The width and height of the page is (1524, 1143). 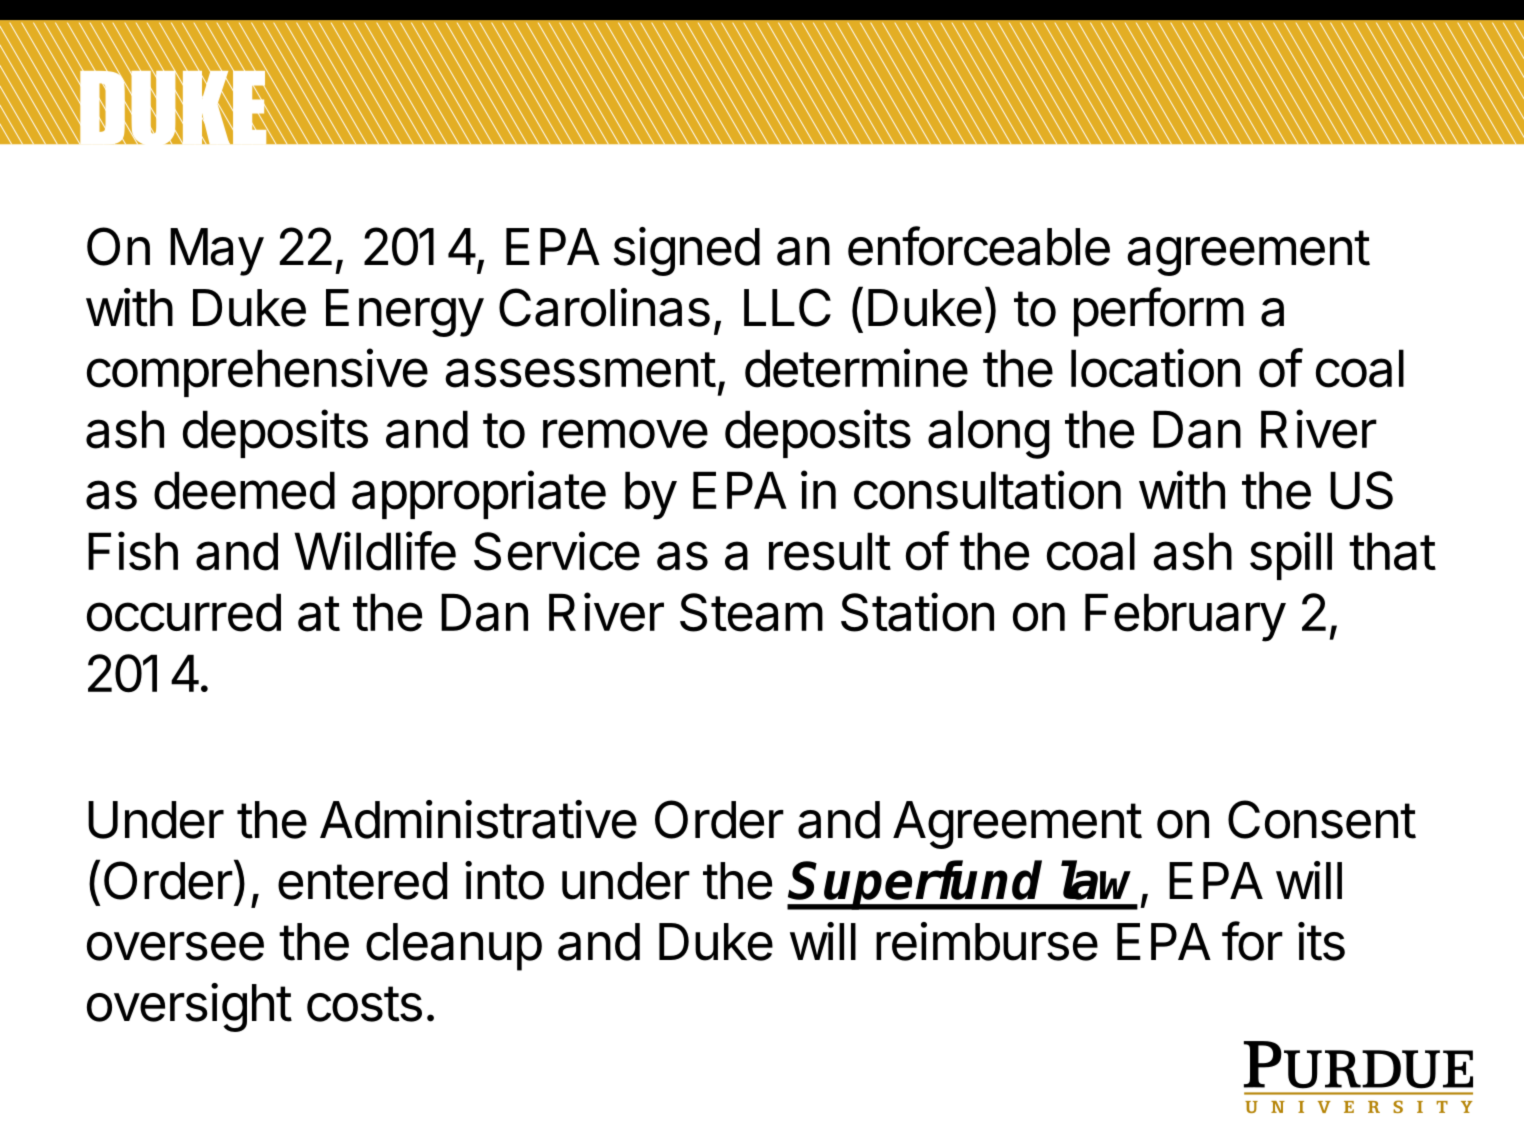 What do you see at coordinates (257, 372) in the page?
I see `comprehensive` at bounding box center [257, 372].
